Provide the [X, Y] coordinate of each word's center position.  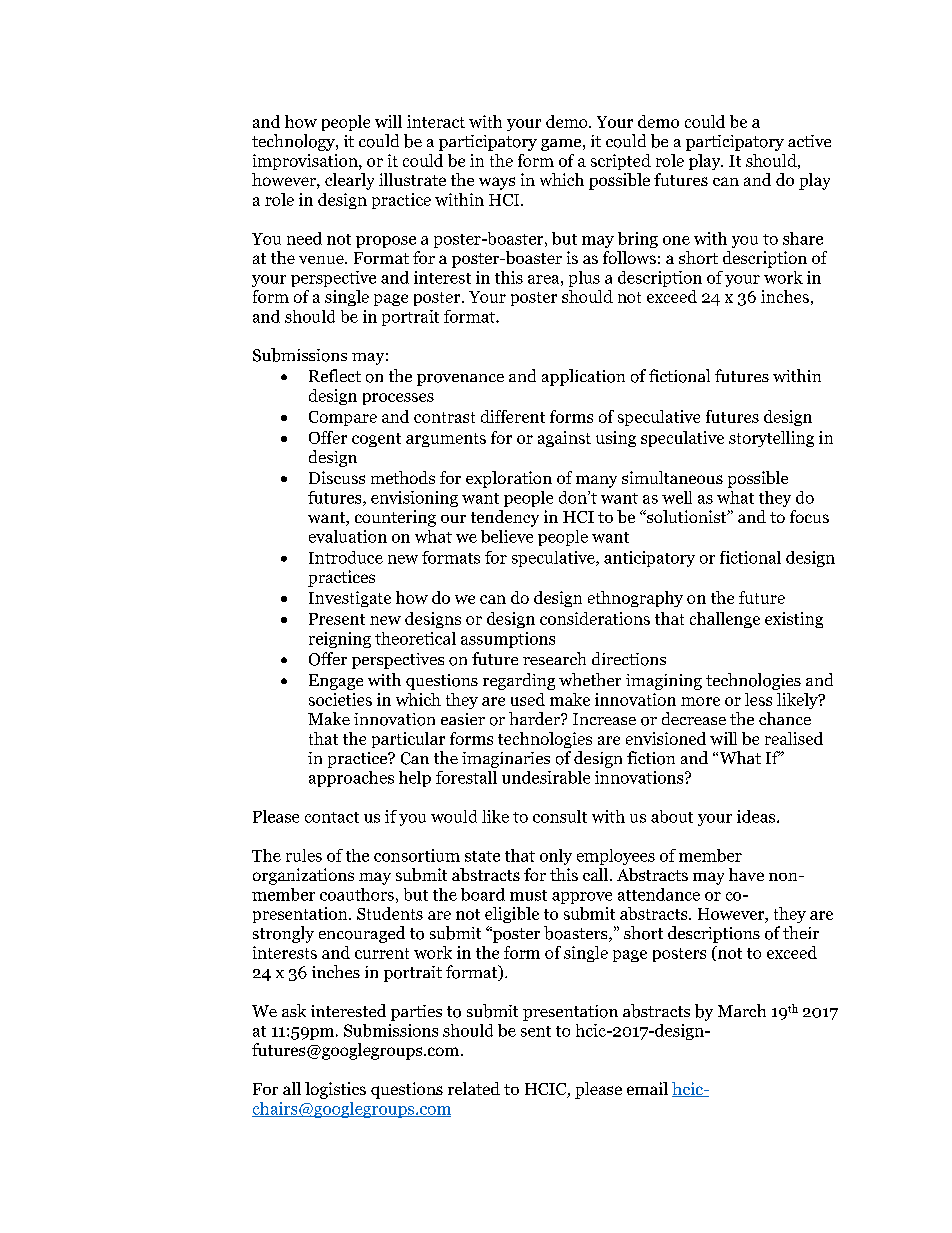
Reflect [335, 375]
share [803, 238]
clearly [349, 181]
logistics [335, 1090]
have [746, 874]
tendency [505, 518]
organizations [303, 876]
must [528, 895]
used [528, 699]
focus [809, 516]
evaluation [348, 536]
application [583, 377]
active [809, 141]
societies [340, 699]
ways [497, 183]
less [758, 699]
